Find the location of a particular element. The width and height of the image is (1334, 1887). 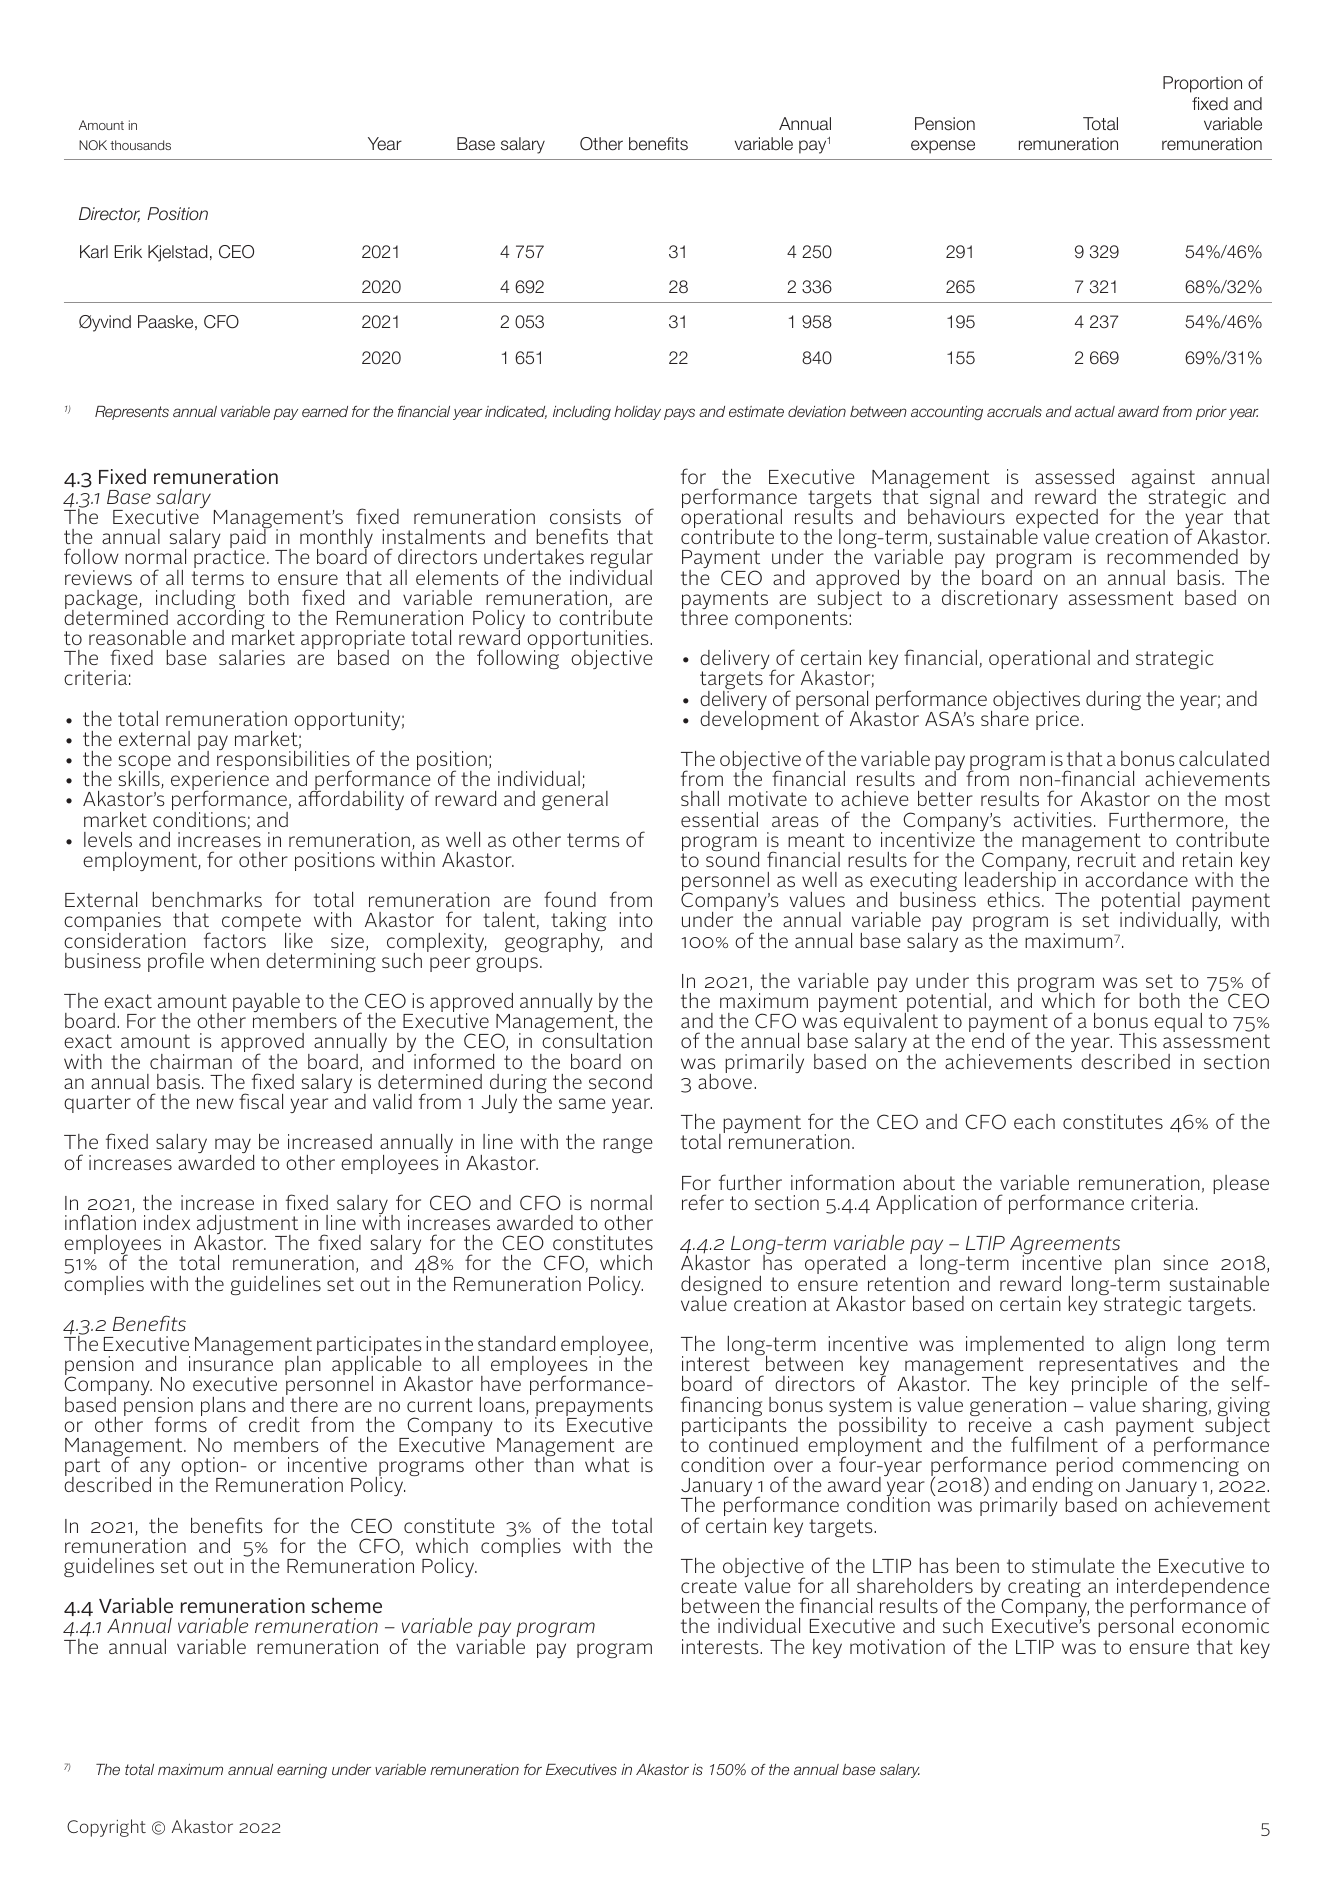

economic is located at coordinates (1225, 1625).
